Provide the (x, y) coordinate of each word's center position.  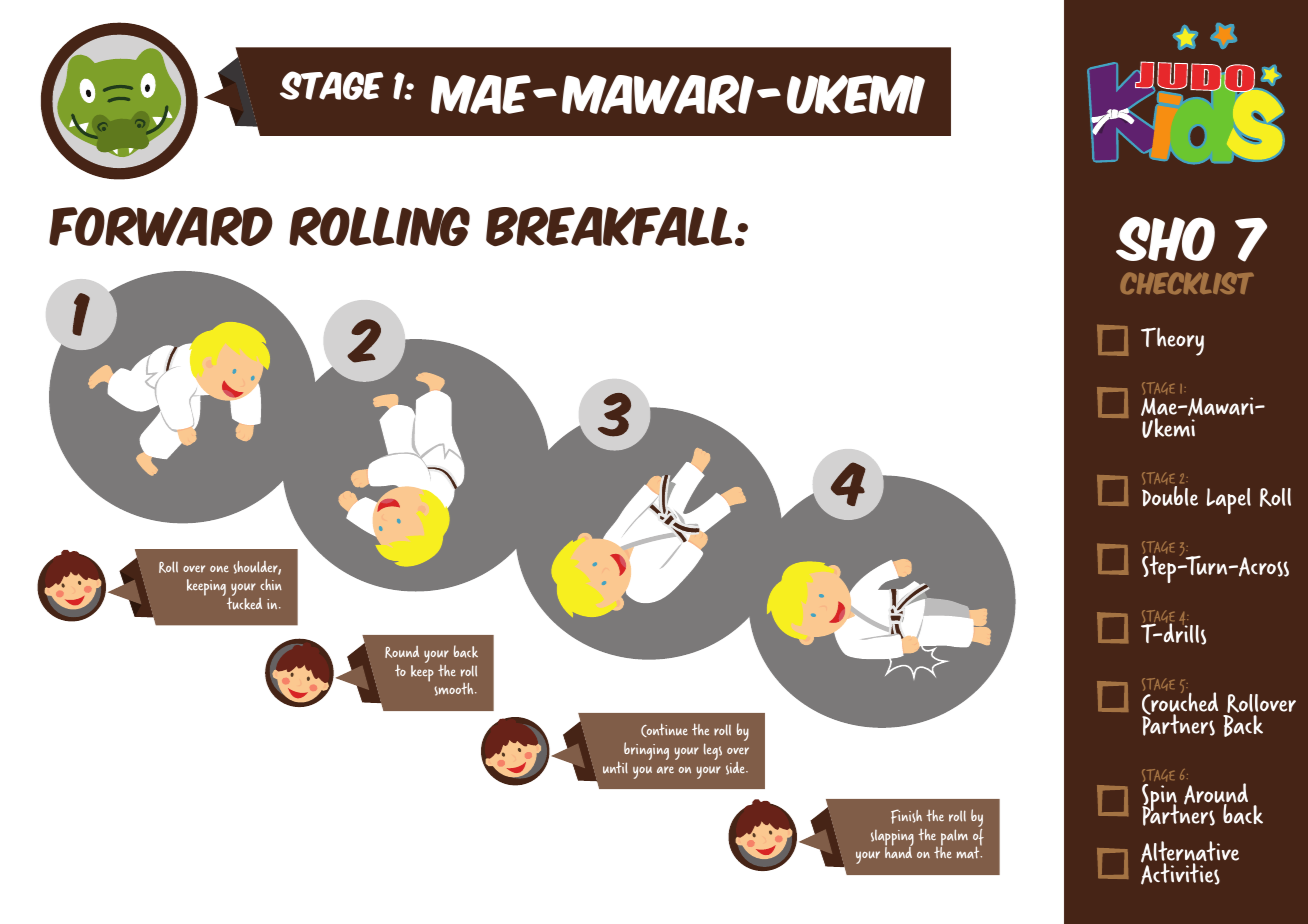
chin (271, 584)
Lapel (1229, 501)
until (615, 767)
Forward (161, 226)
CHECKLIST (1187, 283)
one (219, 568)
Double (1170, 495)
